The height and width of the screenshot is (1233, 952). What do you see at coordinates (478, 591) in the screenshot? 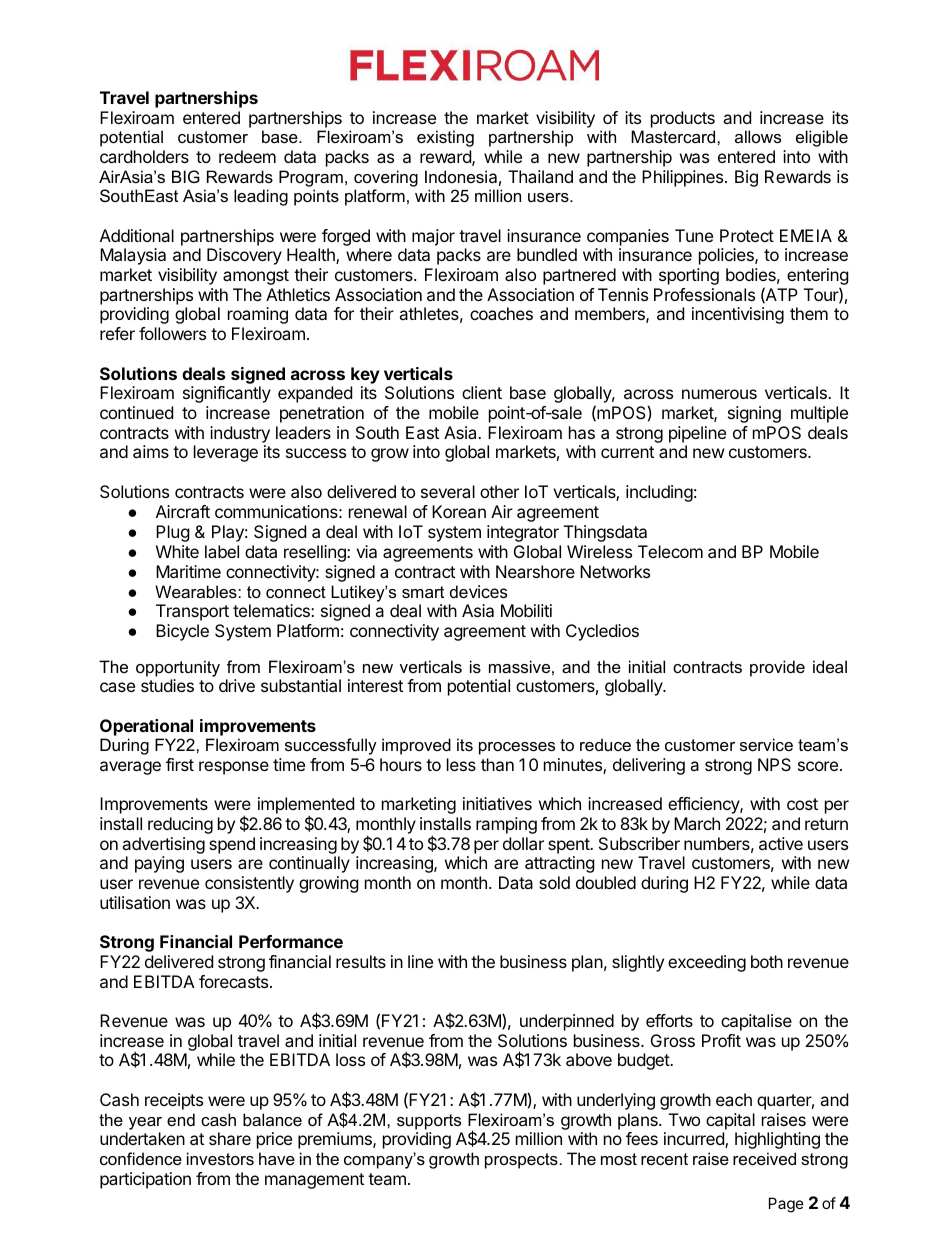
I see `devices` at bounding box center [478, 591].
